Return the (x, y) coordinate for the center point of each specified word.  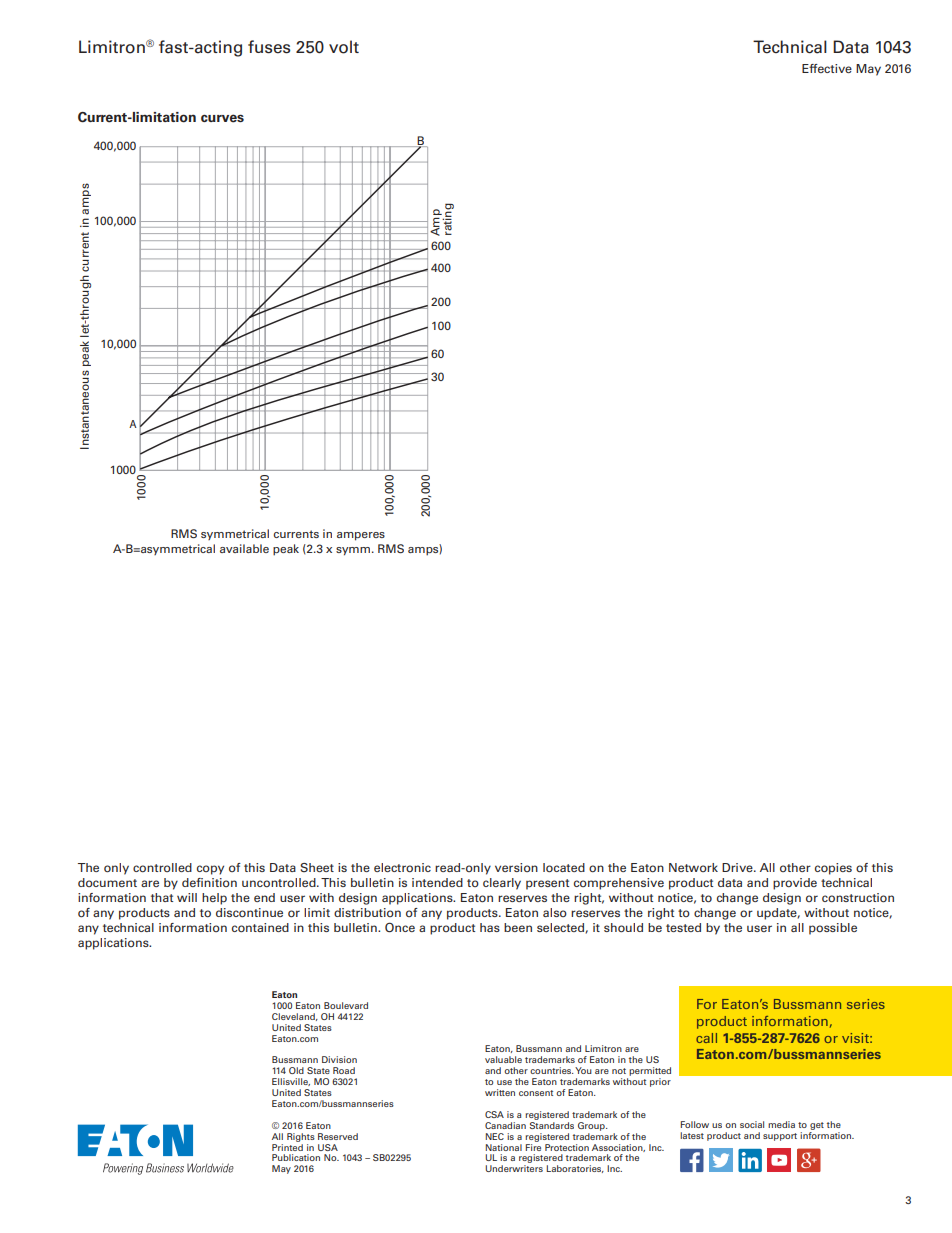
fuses (269, 47)
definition (209, 882)
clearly (502, 884)
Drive (738, 867)
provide (795, 884)
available (244, 548)
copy (210, 870)
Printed (287, 1146)
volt (344, 47)
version (516, 867)
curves (222, 118)
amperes (361, 536)
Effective (827, 68)
